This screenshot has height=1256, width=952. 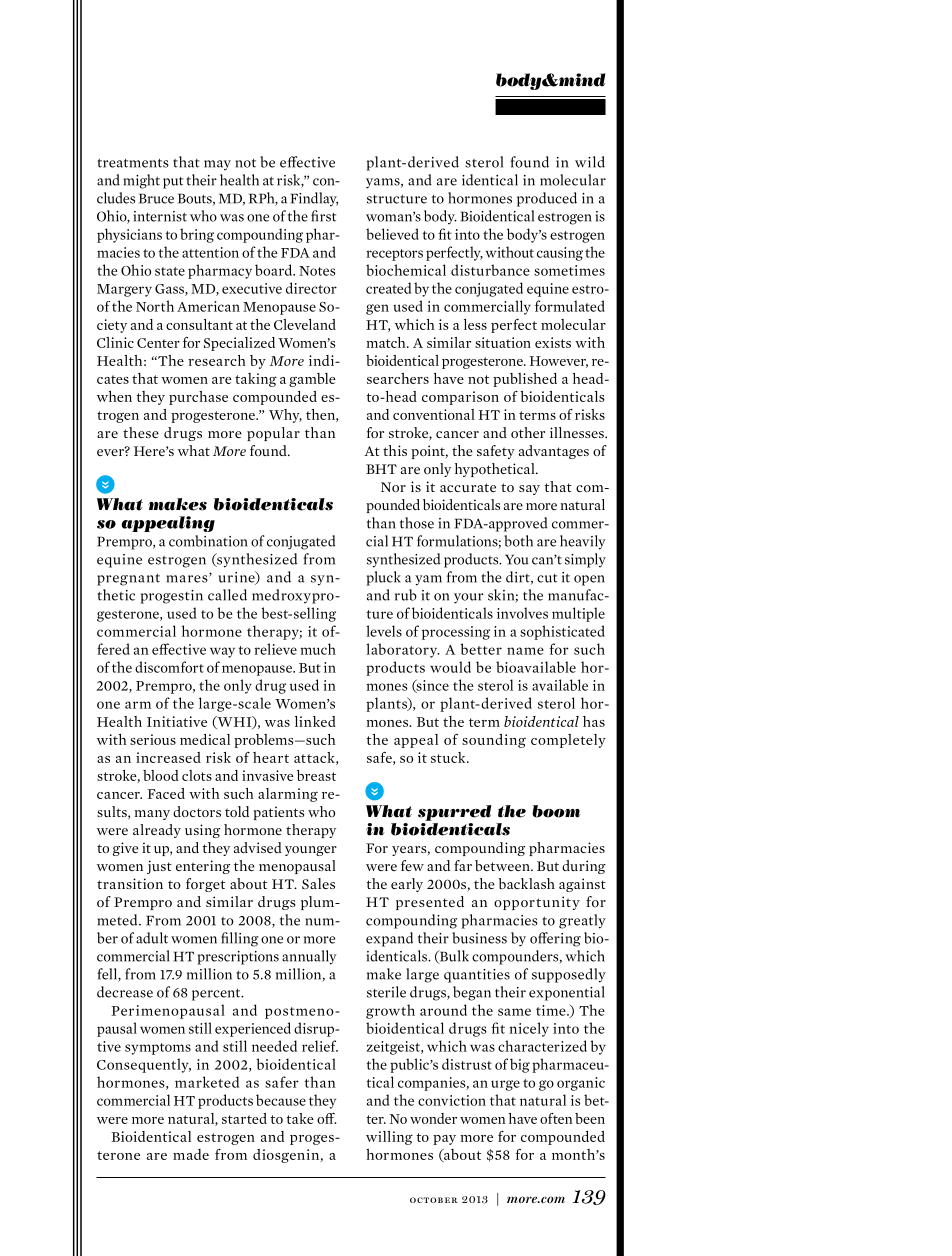 I want to click on put, so click(x=173, y=183).
